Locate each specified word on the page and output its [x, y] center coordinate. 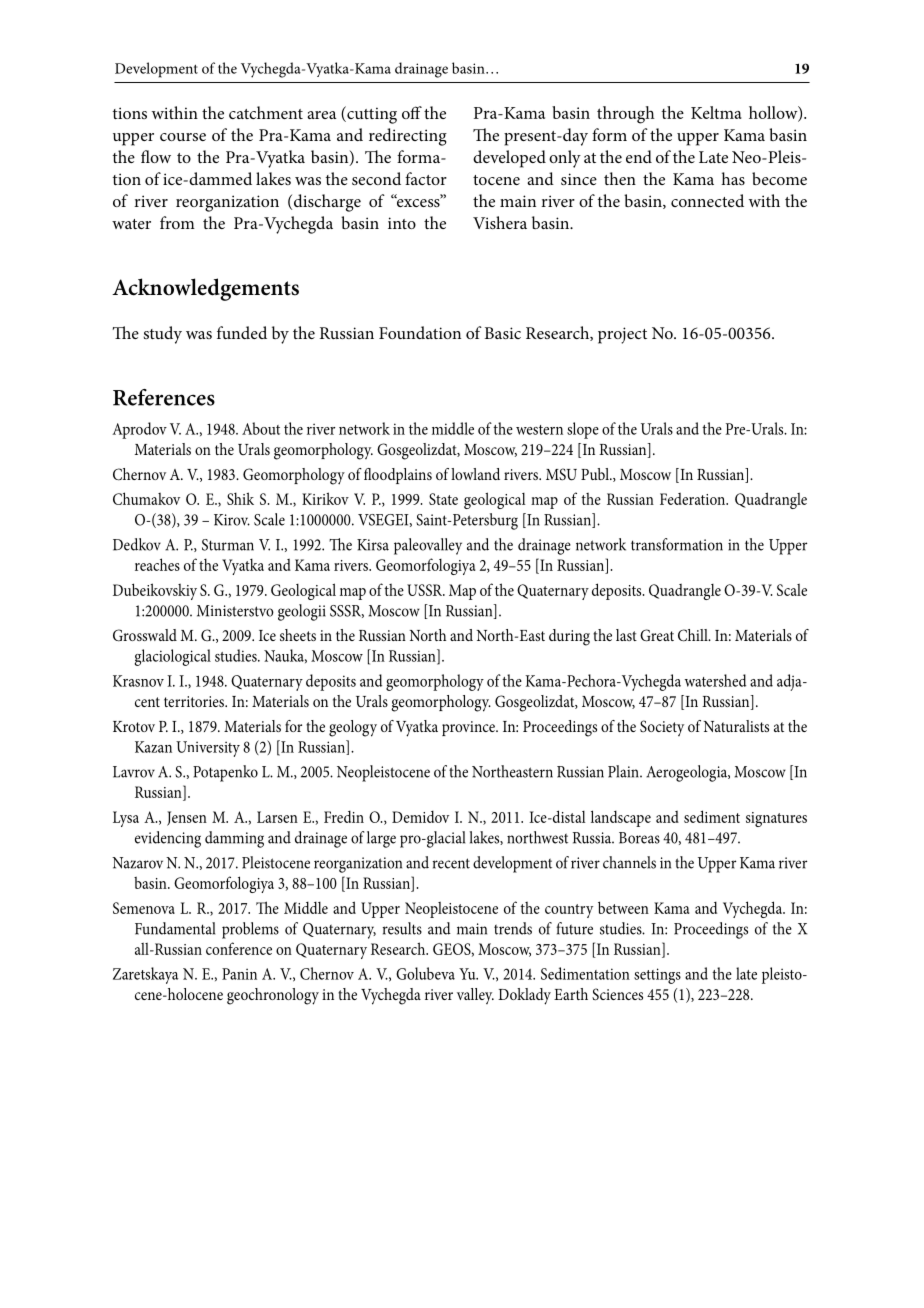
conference [239, 948]
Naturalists [736, 726]
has [733, 178]
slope [583, 430]
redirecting [408, 137]
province [469, 728]
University [208, 749]
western [539, 430]
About [261, 428]
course [183, 137]
